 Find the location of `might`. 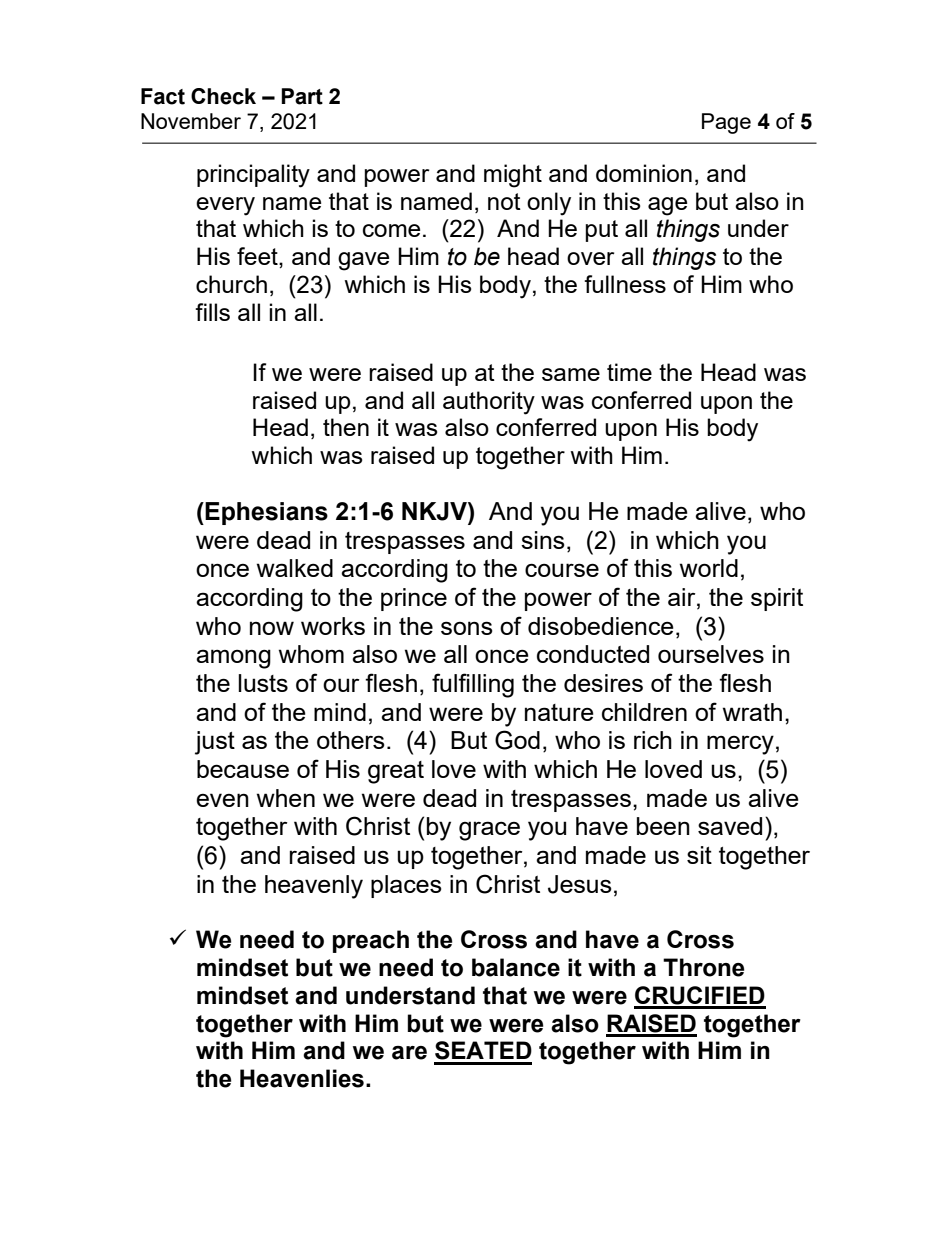

might is located at coordinates (513, 176).
